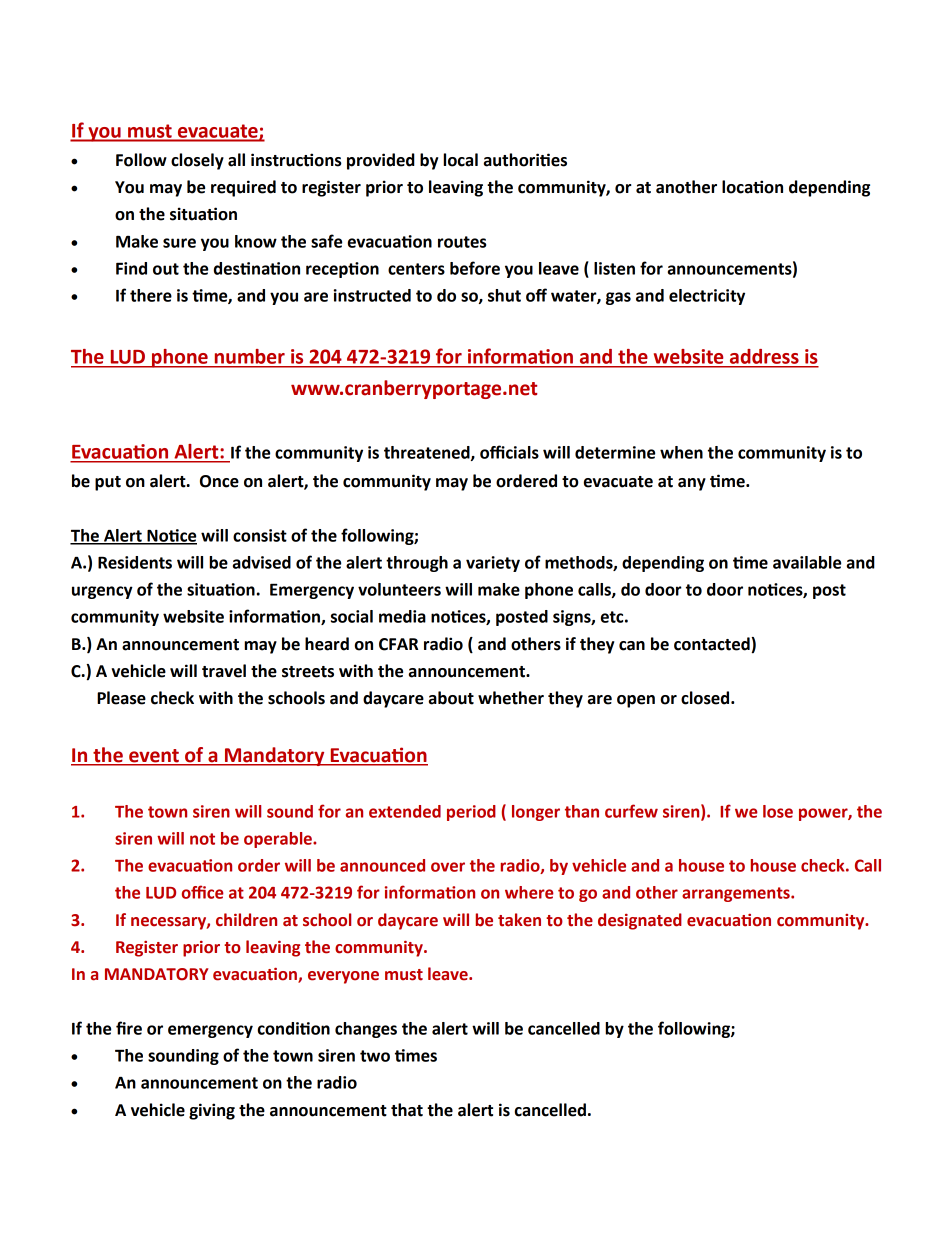 The image size is (952, 1233). I want to click on Once, so click(219, 481).
